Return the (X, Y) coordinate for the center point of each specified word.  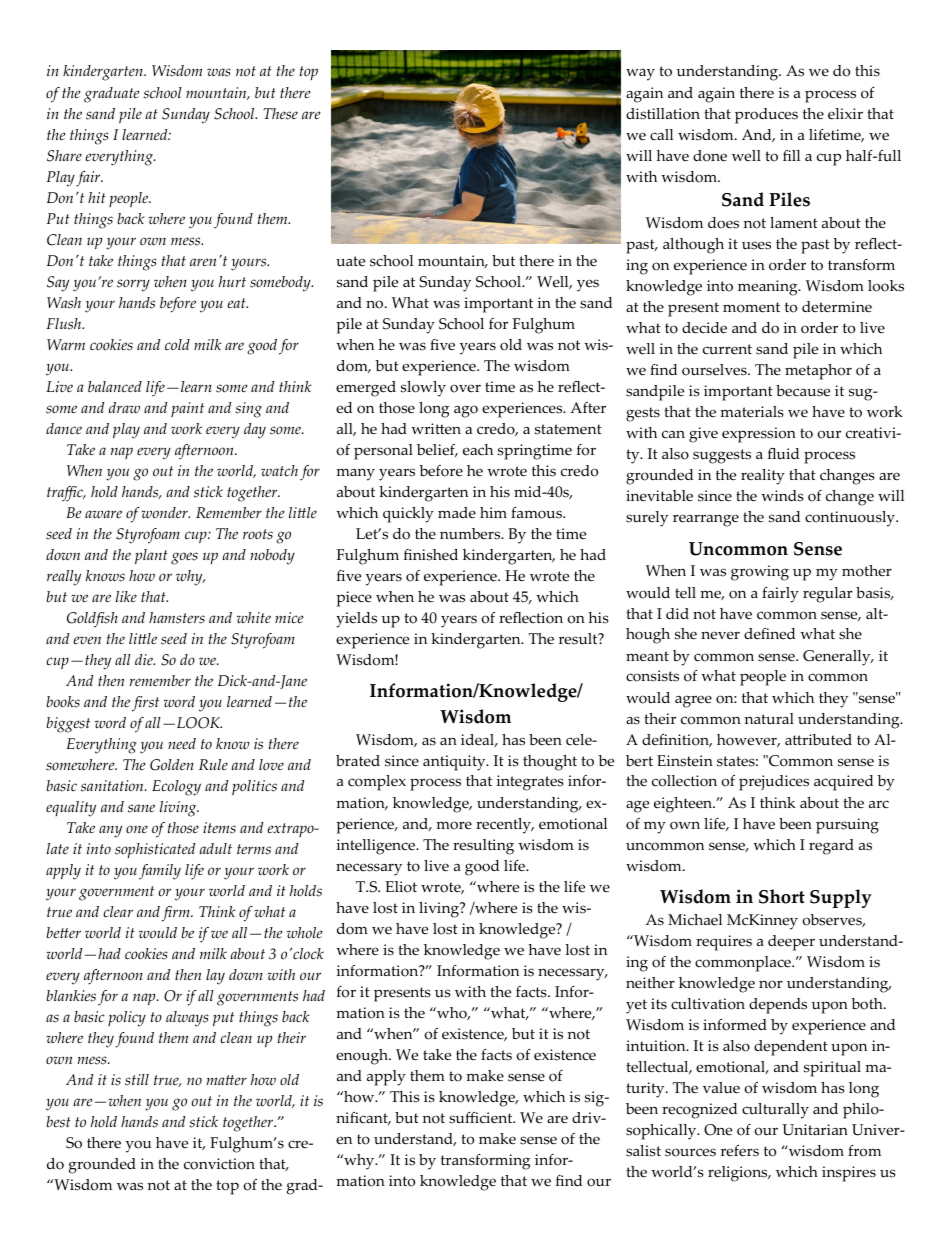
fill (791, 155)
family (160, 872)
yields (356, 620)
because (803, 391)
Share (64, 156)
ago (466, 411)
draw (124, 407)
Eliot (401, 887)
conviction (219, 1164)
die (145, 659)
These (280, 114)
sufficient (482, 1118)
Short (782, 896)
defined (769, 634)
